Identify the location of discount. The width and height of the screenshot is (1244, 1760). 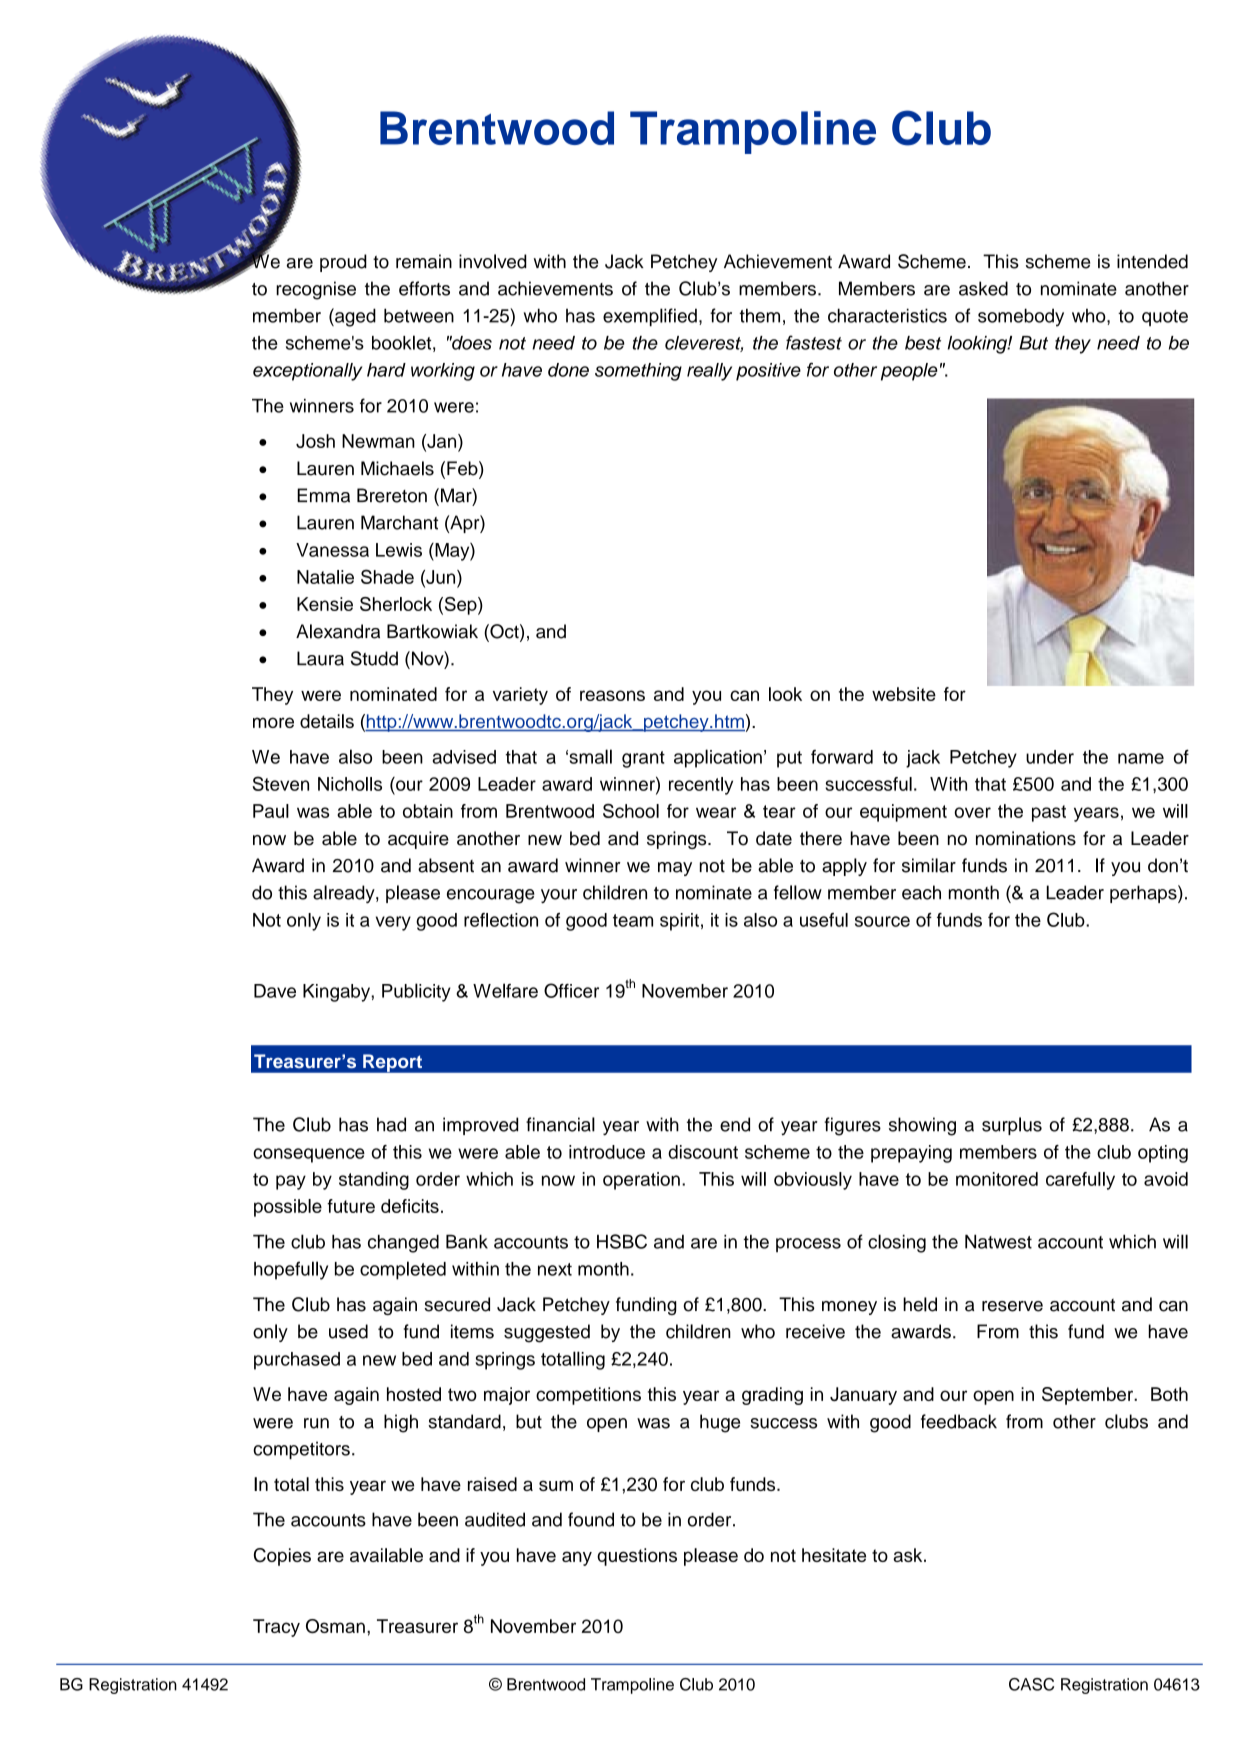
(703, 1152).
